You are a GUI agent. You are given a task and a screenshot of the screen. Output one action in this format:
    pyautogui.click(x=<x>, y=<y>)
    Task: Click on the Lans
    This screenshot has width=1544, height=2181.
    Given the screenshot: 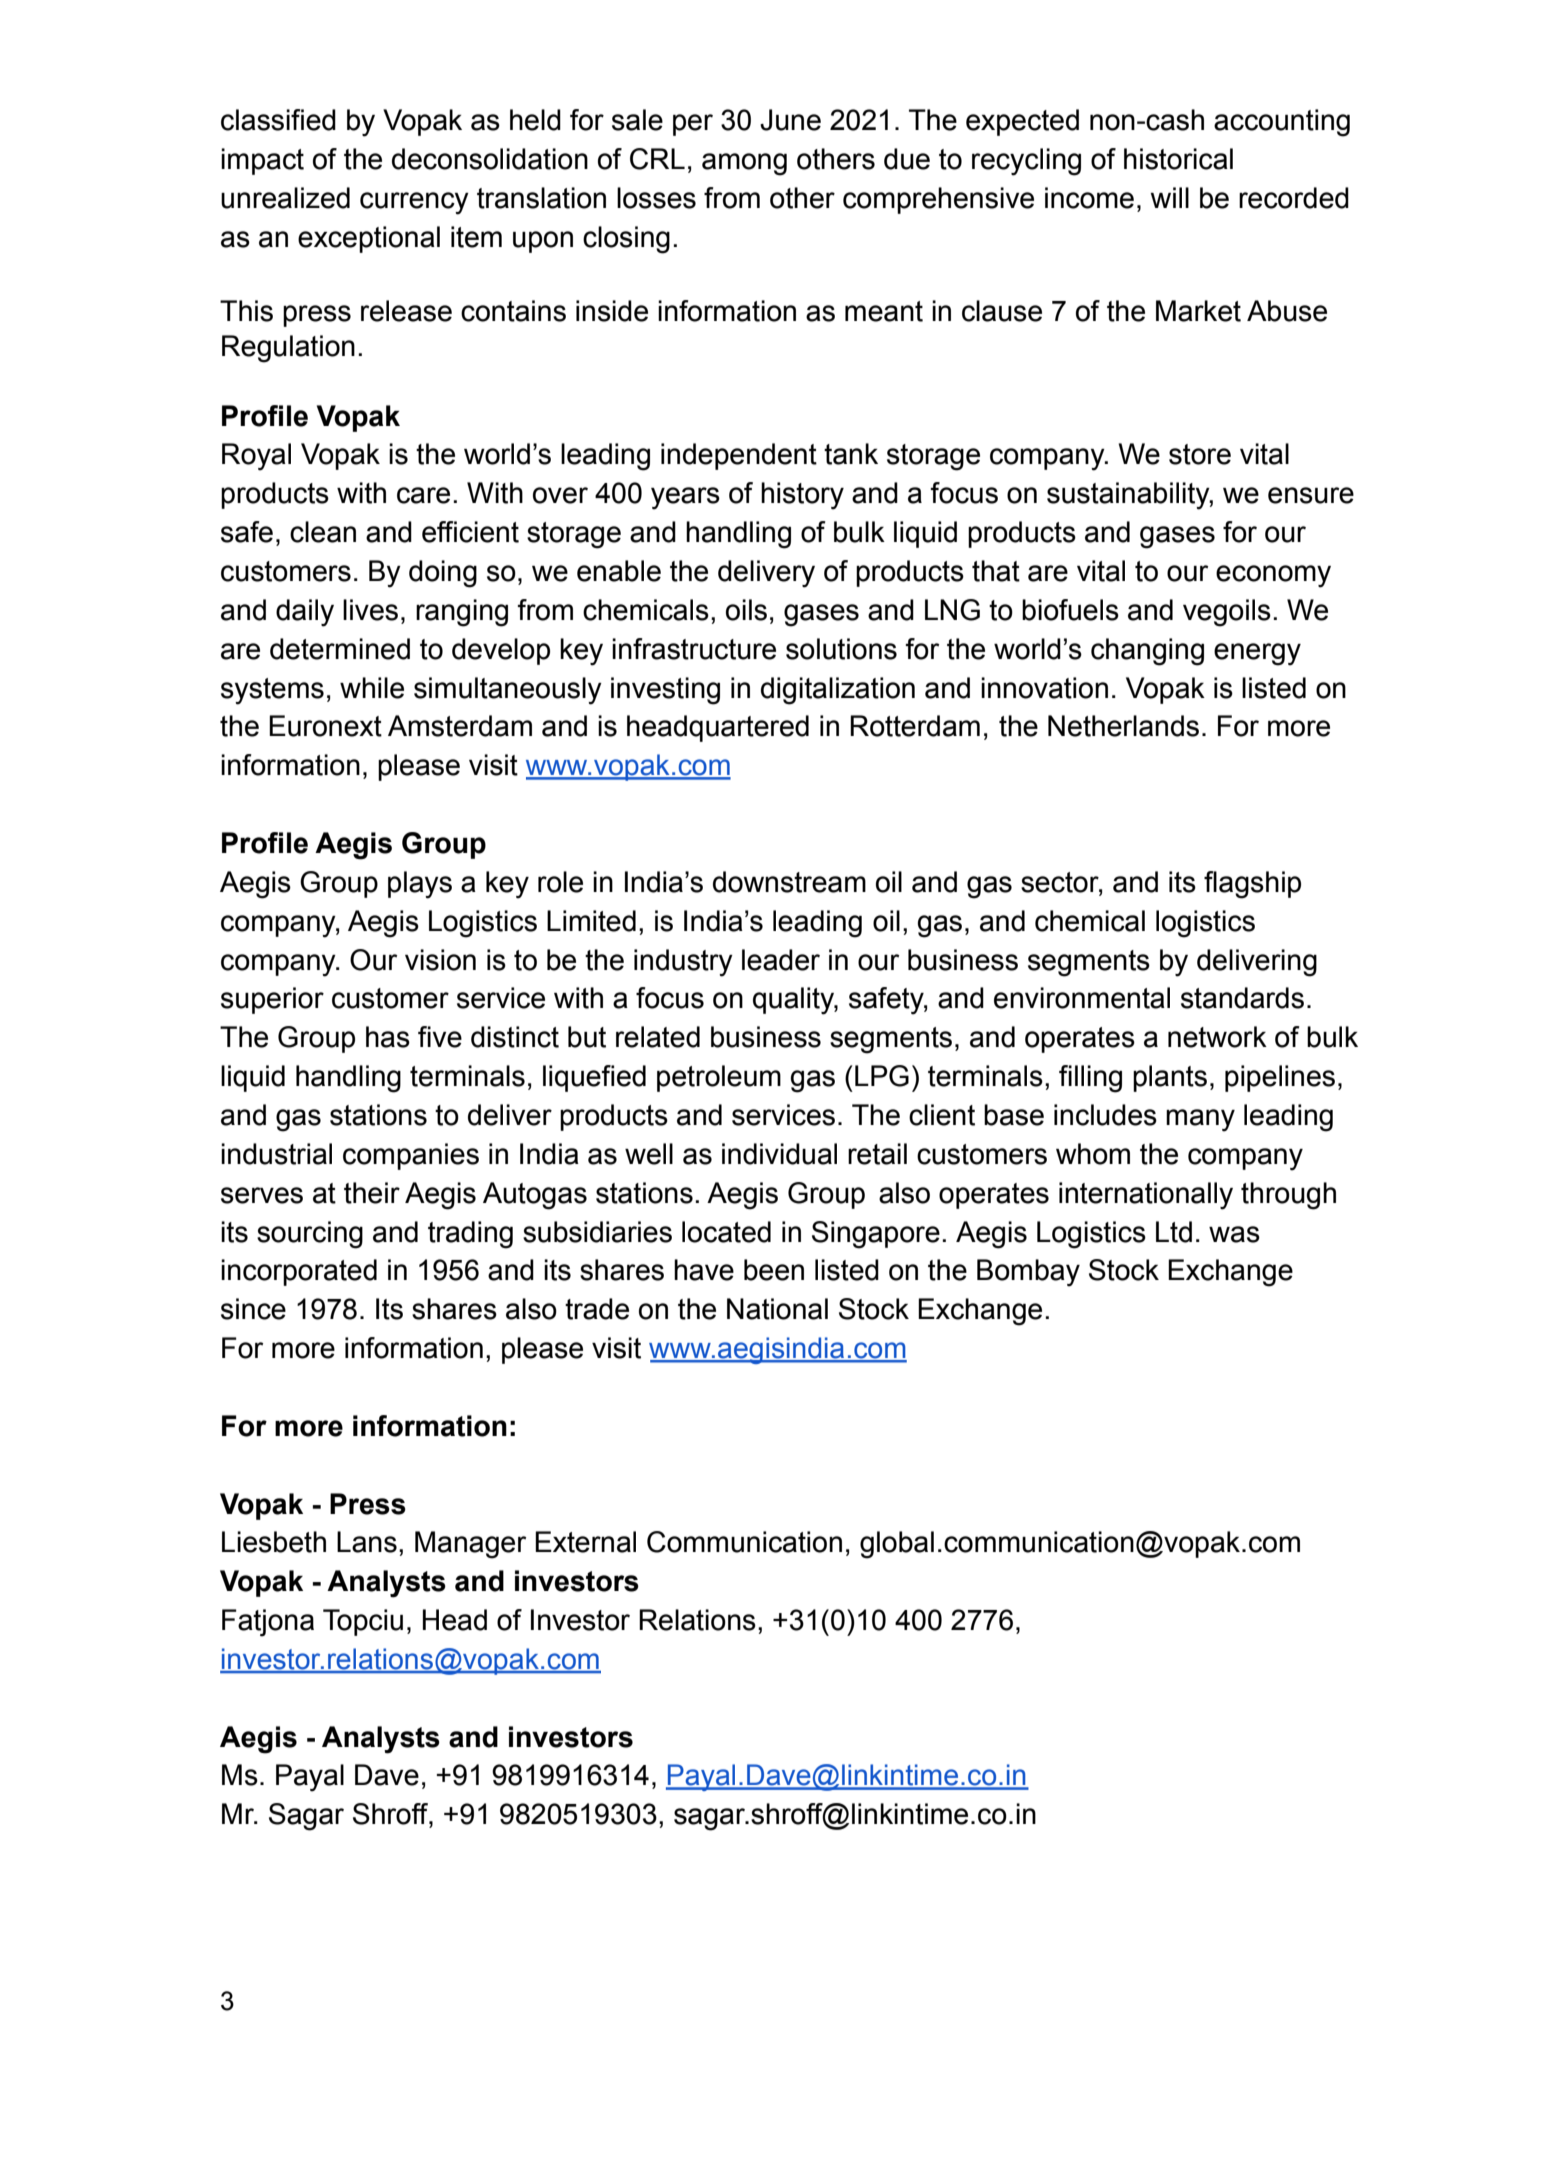 What is the action you would take?
    pyautogui.click(x=367, y=1542)
